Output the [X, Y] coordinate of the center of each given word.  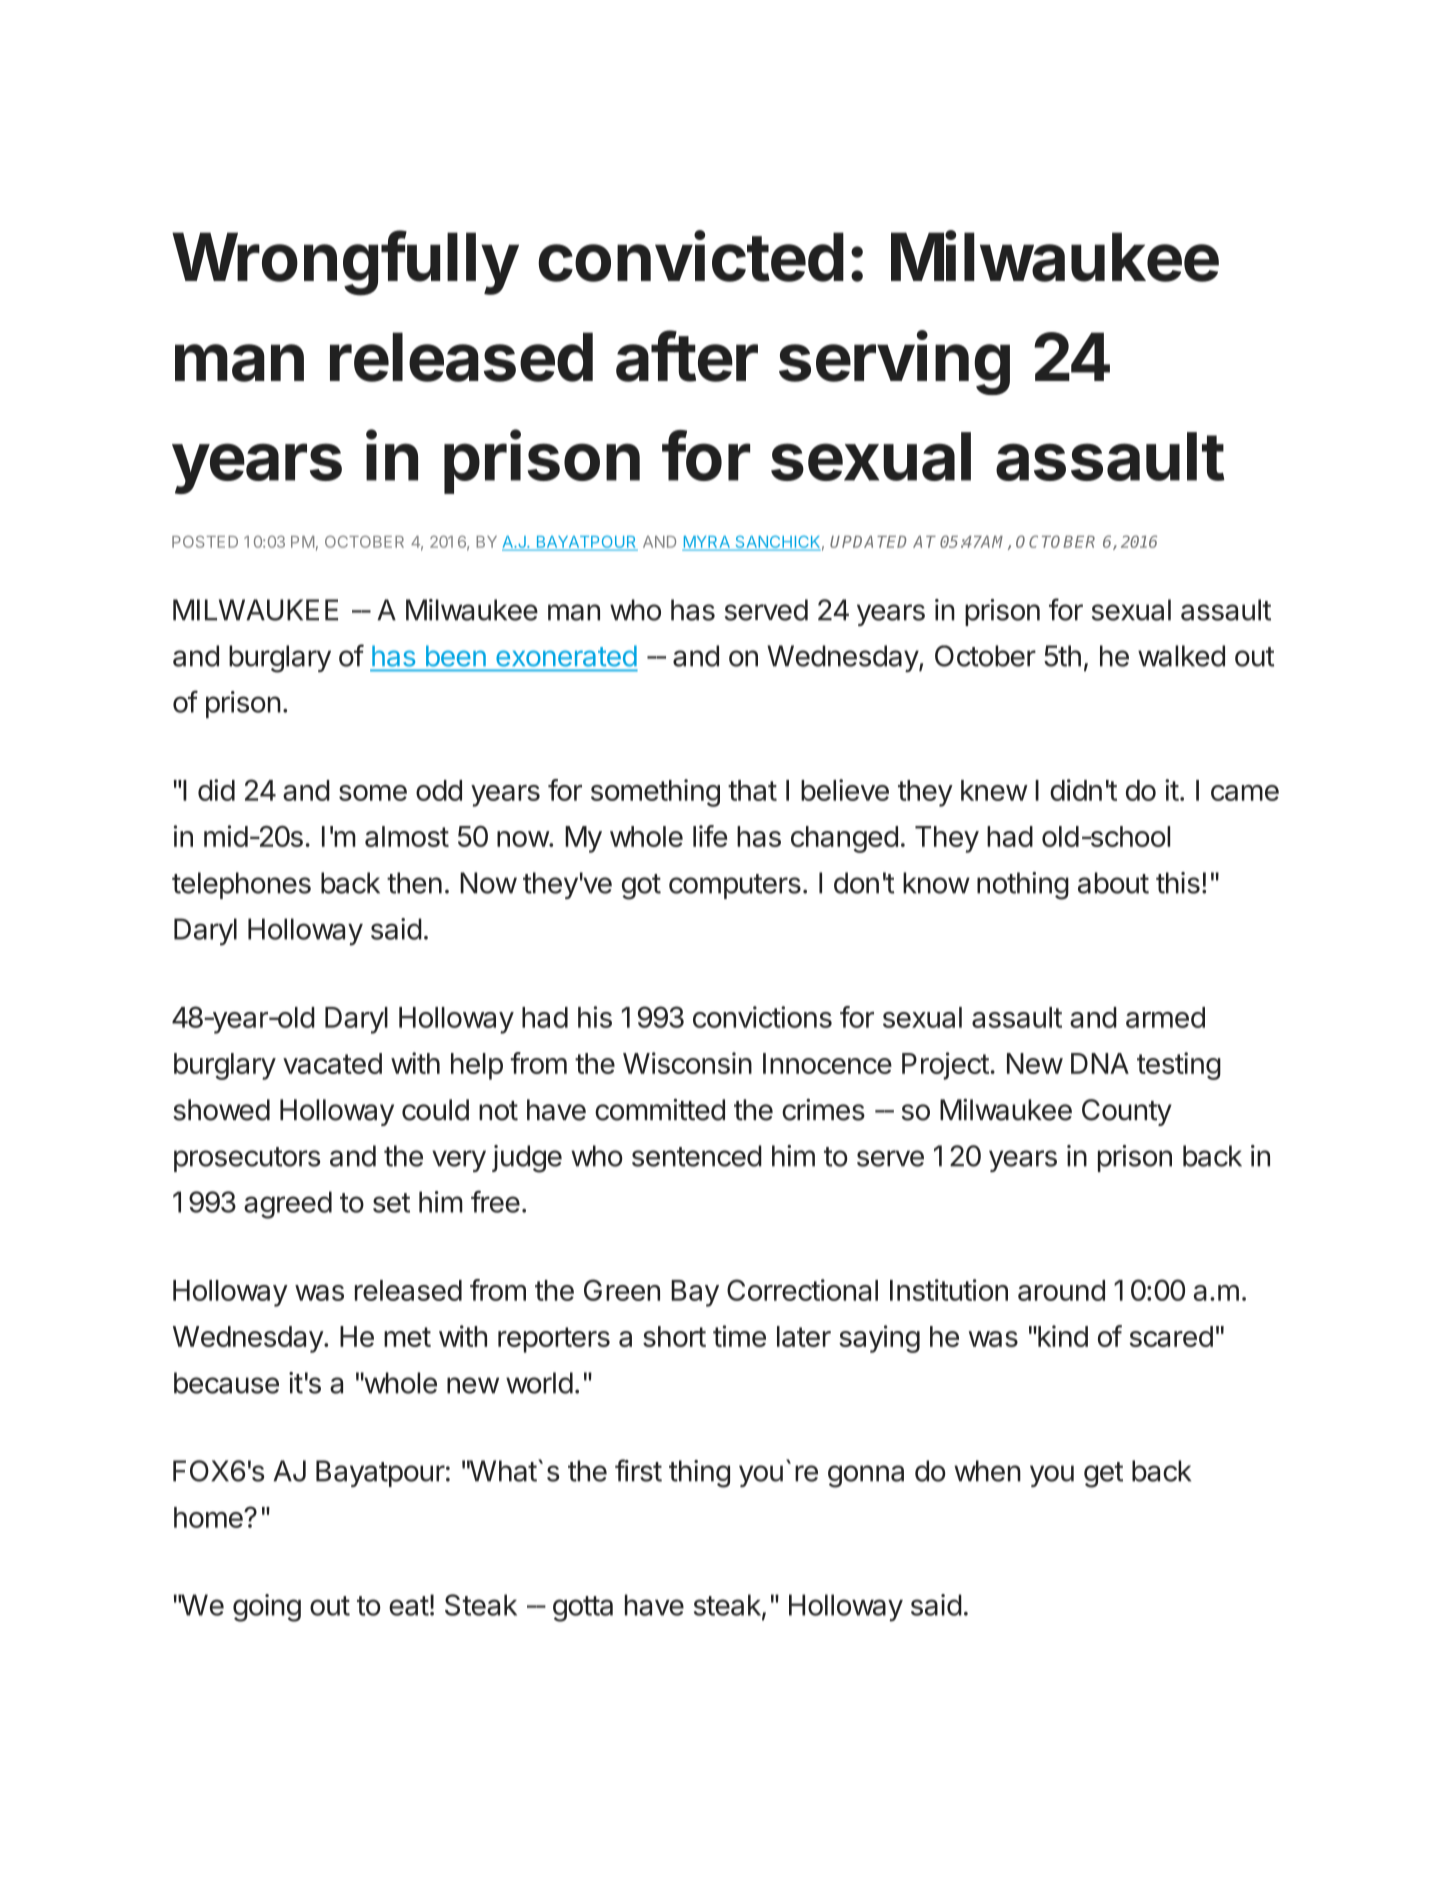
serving [894, 362]
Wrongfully [345, 263]
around [1061, 1290]
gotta [583, 1609]
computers [735, 886]
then [414, 883]
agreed [288, 1205]
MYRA [707, 543]
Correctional [802, 1290]
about [1113, 883]
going [267, 1608]
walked [1181, 656]
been [456, 656]
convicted [691, 256]
